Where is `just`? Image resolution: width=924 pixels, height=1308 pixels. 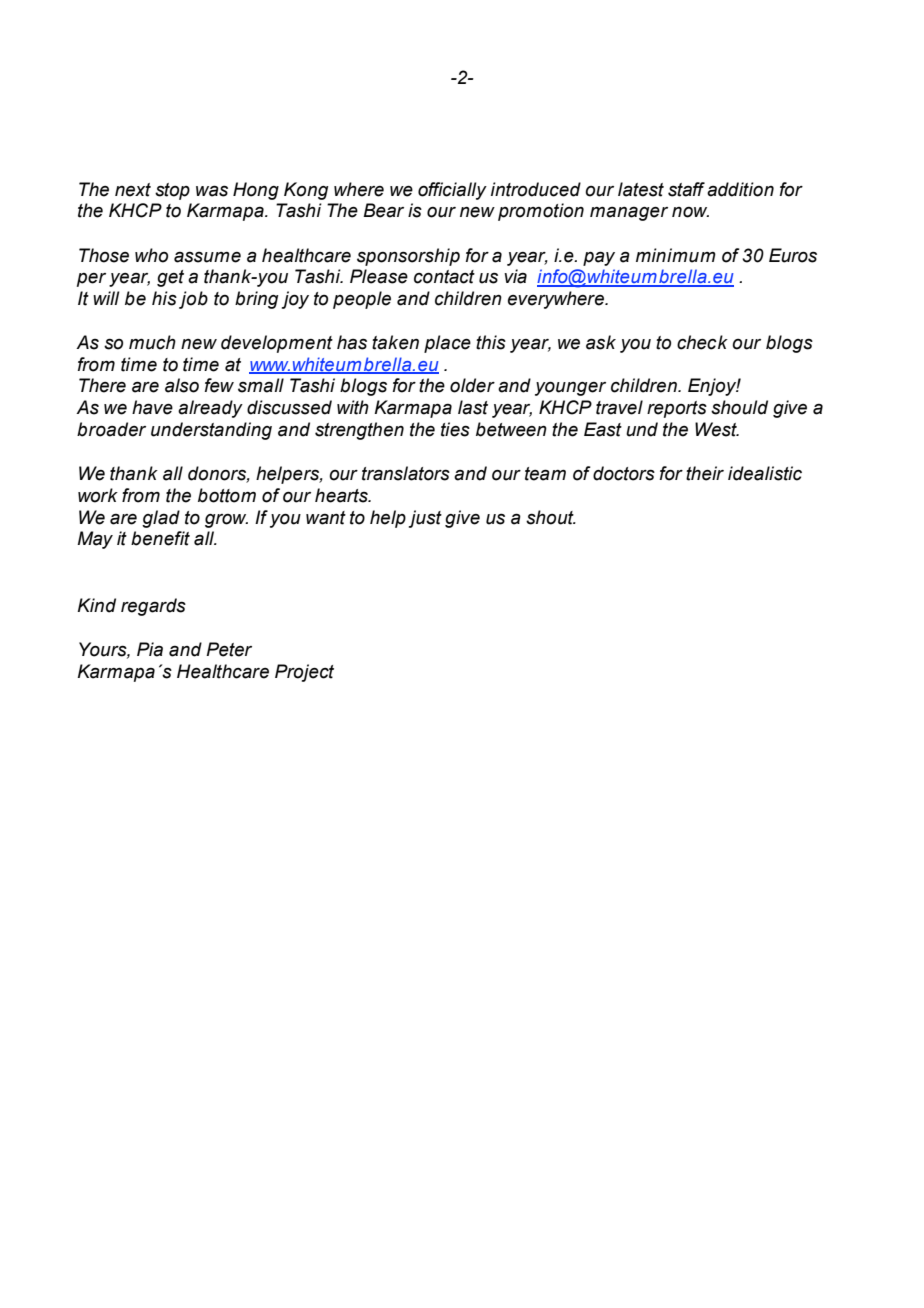
just is located at coordinates (425, 519).
